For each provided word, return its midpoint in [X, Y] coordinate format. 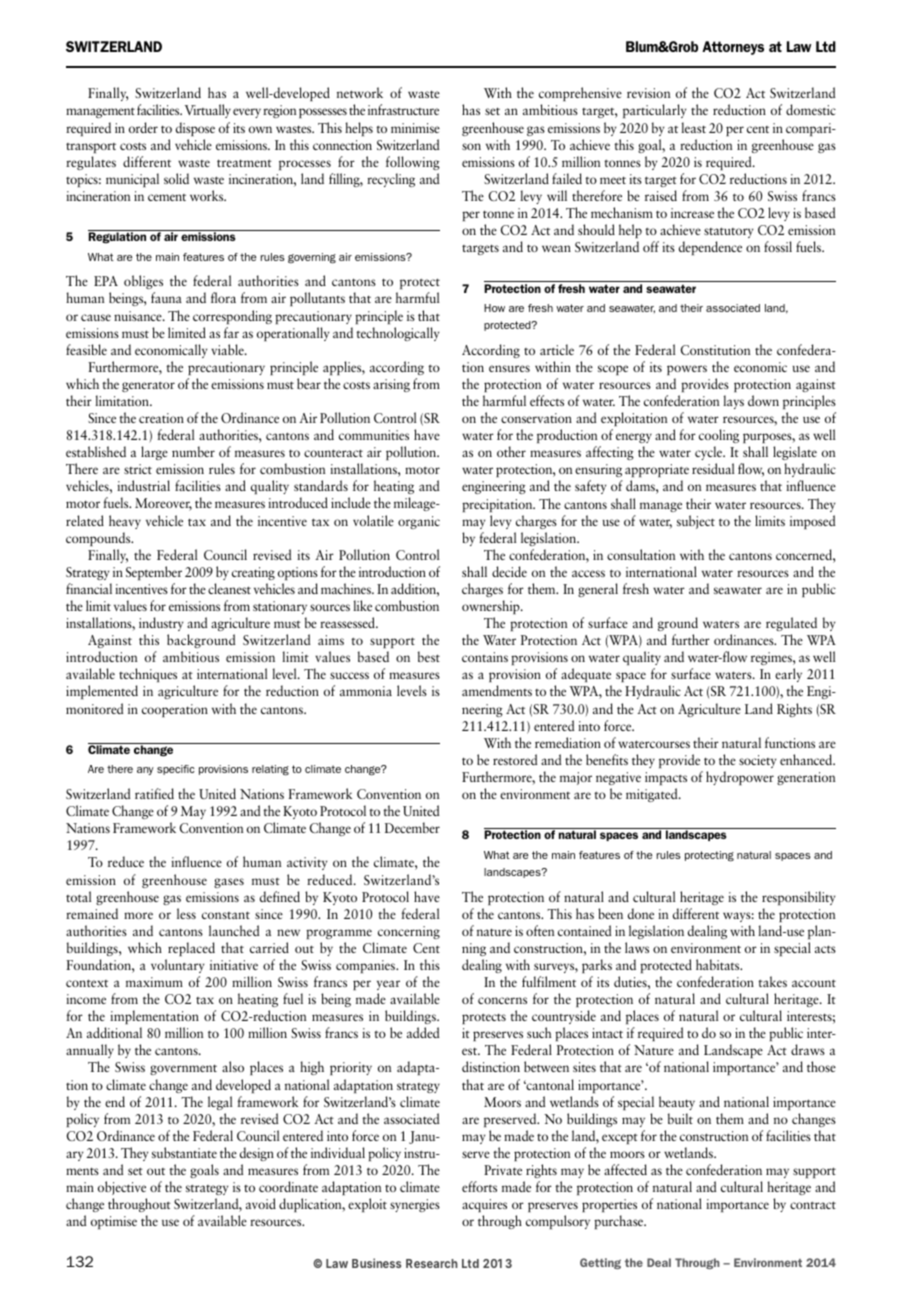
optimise [114, 1222]
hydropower [740, 778]
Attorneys [733, 48]
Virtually [208, 111]
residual [713, 468]
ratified [154, 793]
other [511, 451]
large [154, 453]
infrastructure [403, 109]
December [412, 827]
